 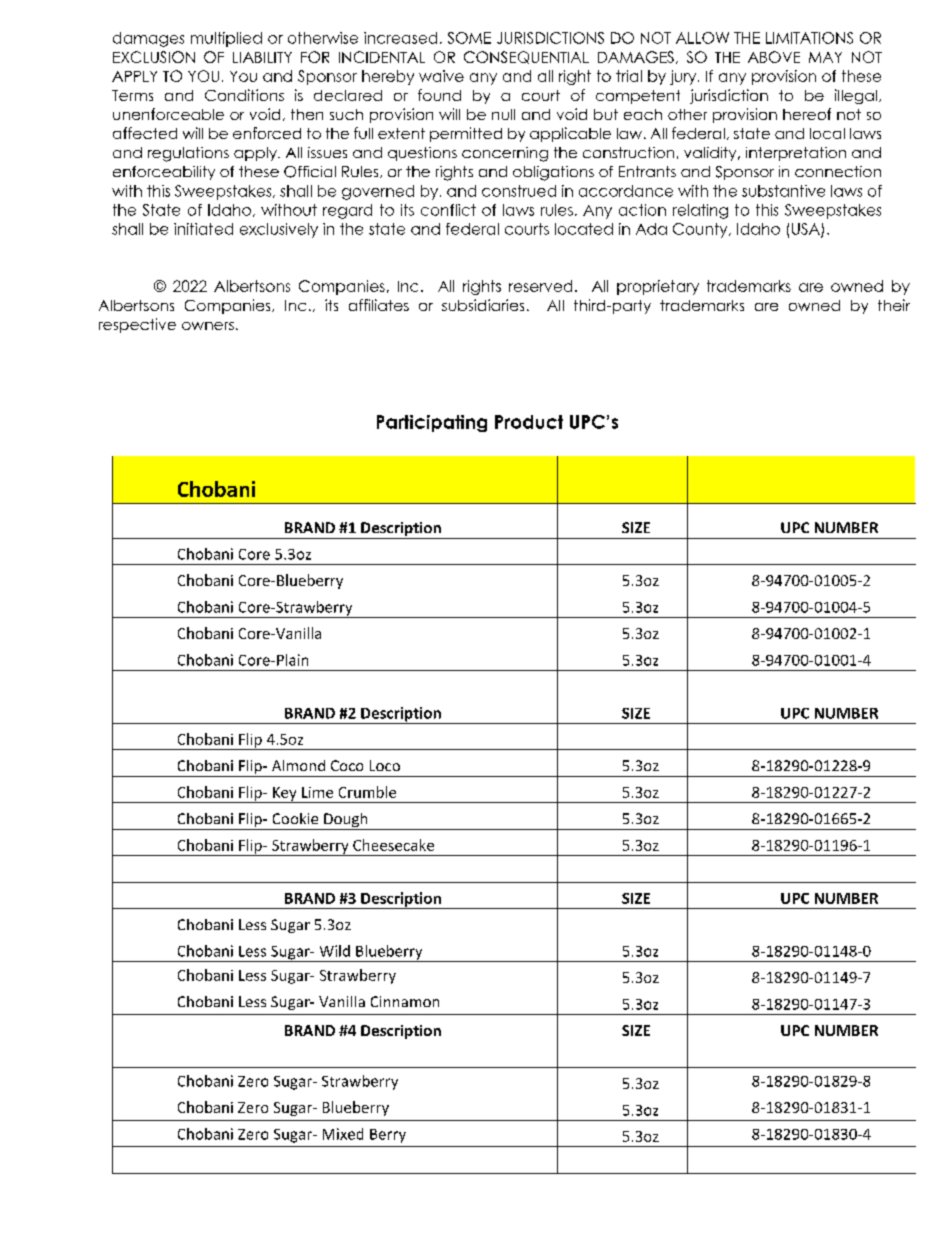 What do you see at coordinates (385, 765) in the screenshot?
I see `Loco` at bounding box center [385, 765].
